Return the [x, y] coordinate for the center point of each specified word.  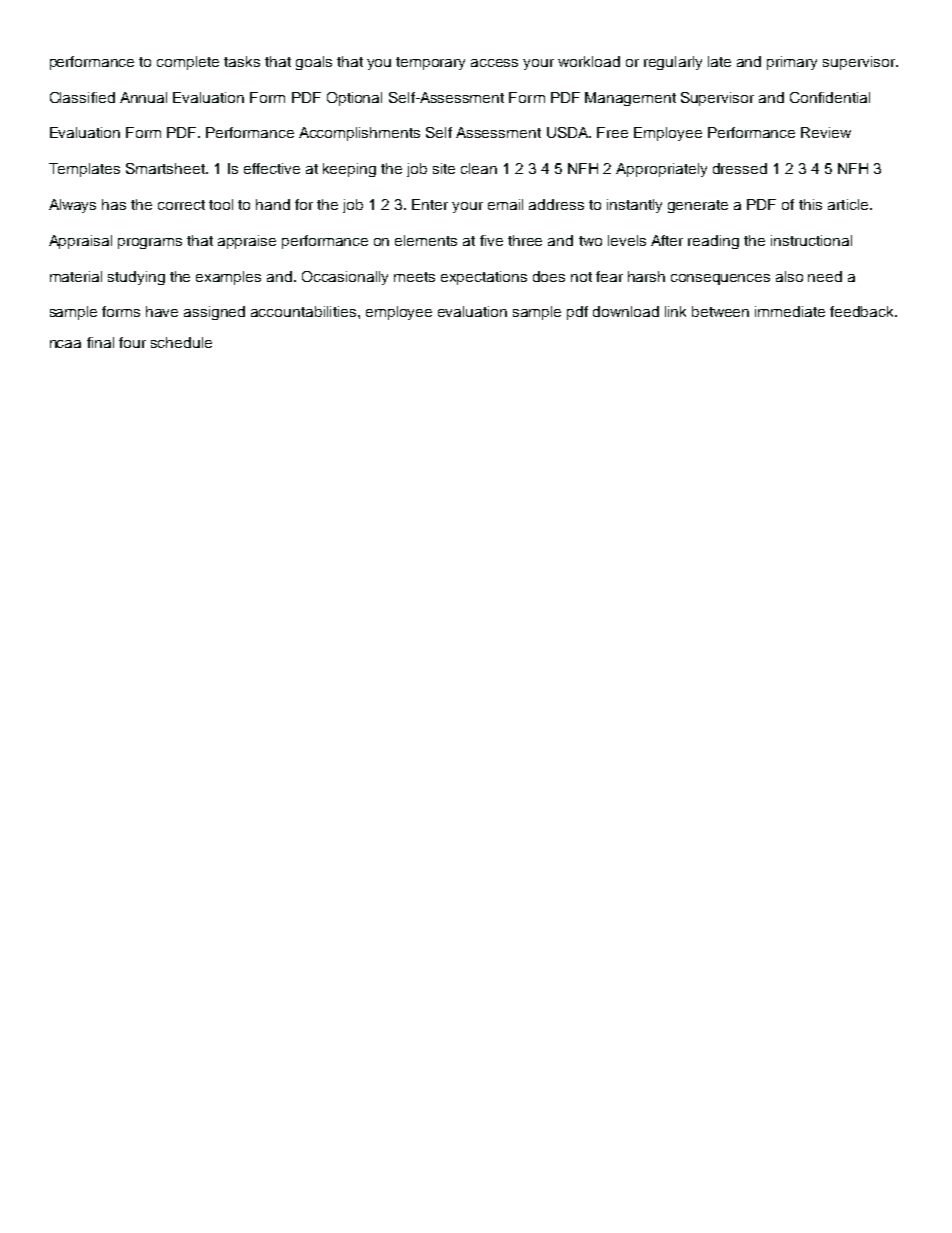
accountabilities [305, 311]
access [494, 63]
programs [150, 243]
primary [792, 63]
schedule [181, 342]
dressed [740, 168]
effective [272, 168]
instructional [811, 240]
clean [479, 168]
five [491, 240]
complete [188, 63]
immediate [790, 311]
